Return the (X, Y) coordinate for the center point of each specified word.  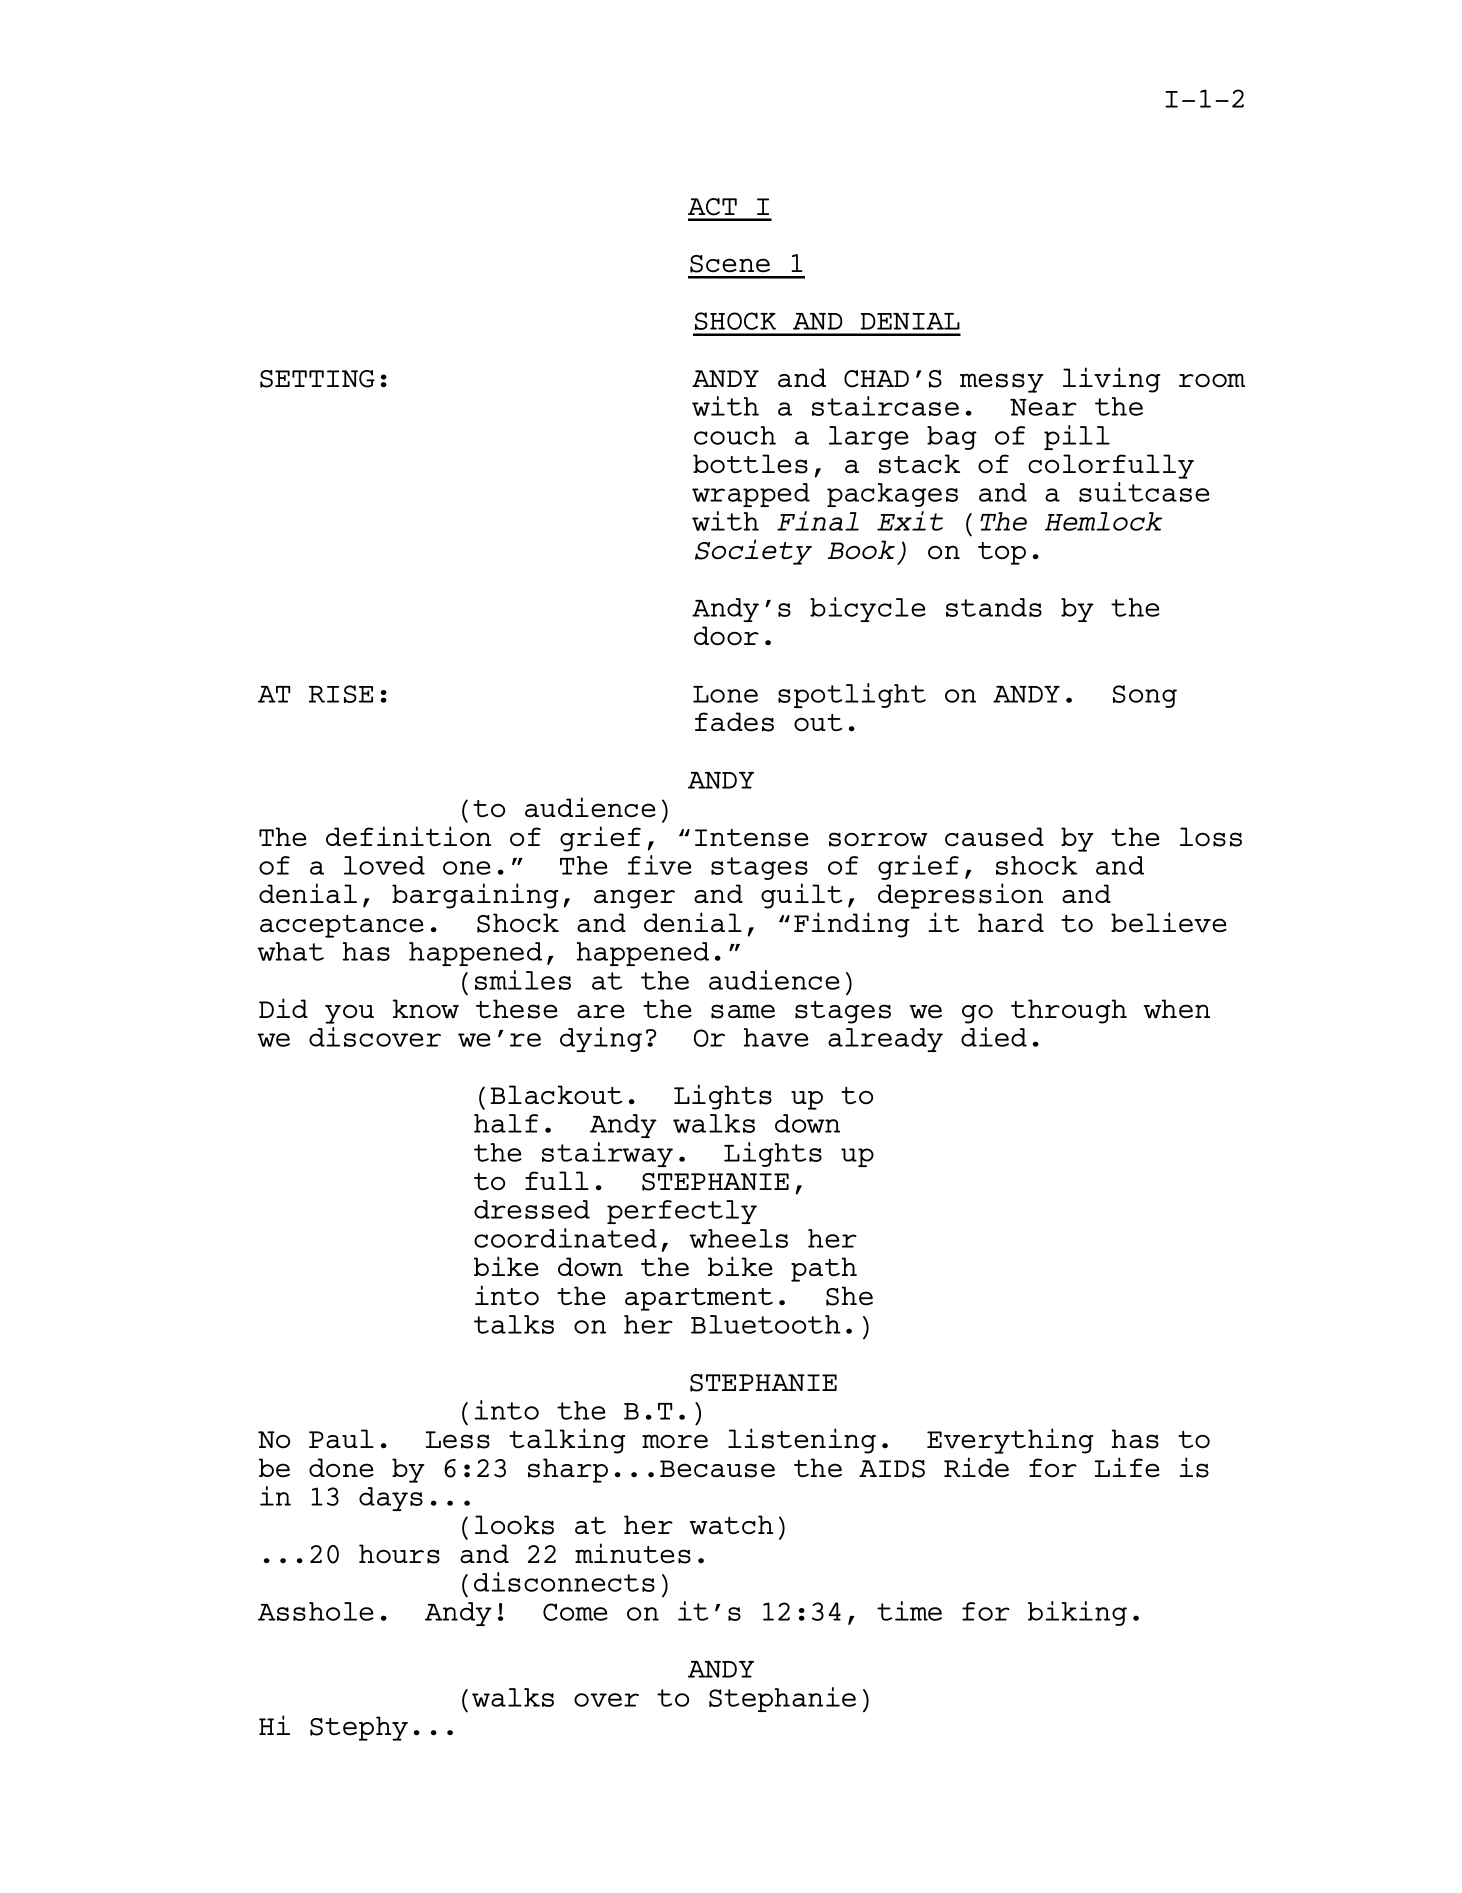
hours (399, 1554)
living (1111, 380)
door (726, 636)
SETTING (317, 379)
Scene (730, 264)
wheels (738, 1238)
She (849, 1296)
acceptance (342, 926)
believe (1169, 922)
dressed (532, 1209)
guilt (801, 896)
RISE (341, 694)
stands (994, 607)
